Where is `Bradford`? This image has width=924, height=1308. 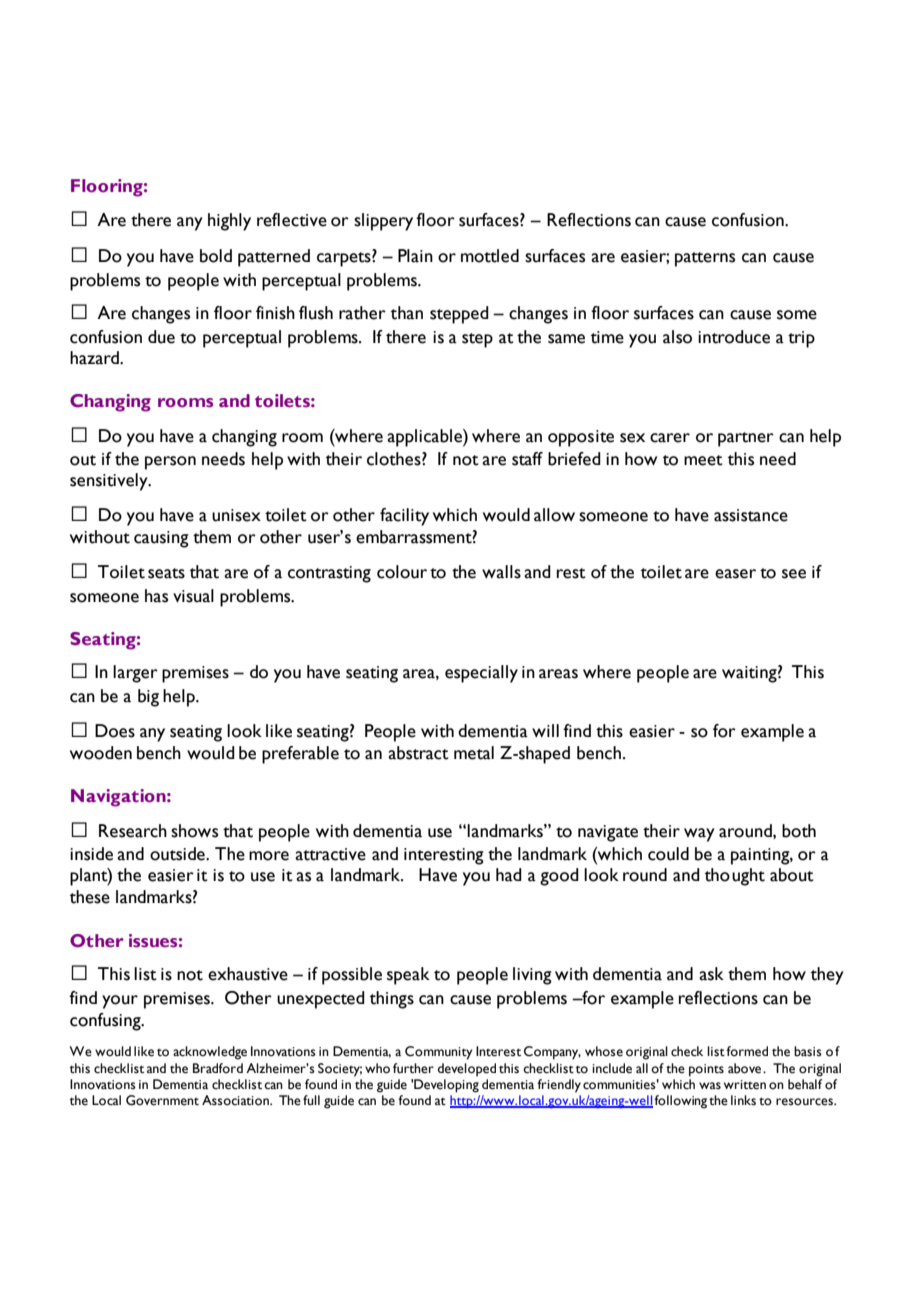
Bradford is located at coordinates (218, 1068).
